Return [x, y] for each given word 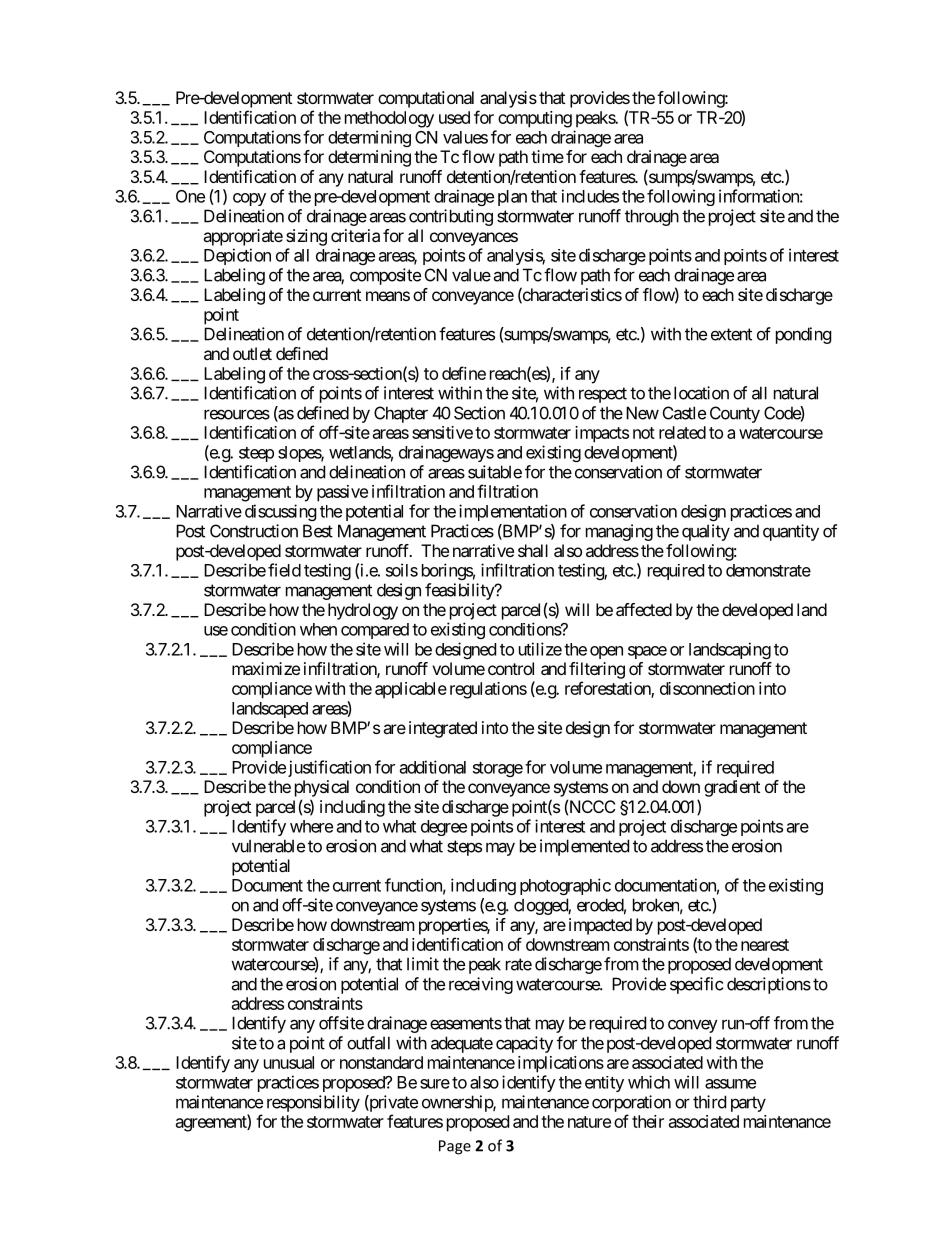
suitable [495, 472]
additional [433, 767]
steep [256, 454]
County [735, 414]
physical [322, 788]
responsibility [313, 1103]
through [652, 217]
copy [249, 199]
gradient [732, 788]
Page [455, 1147]
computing [535, 119]
